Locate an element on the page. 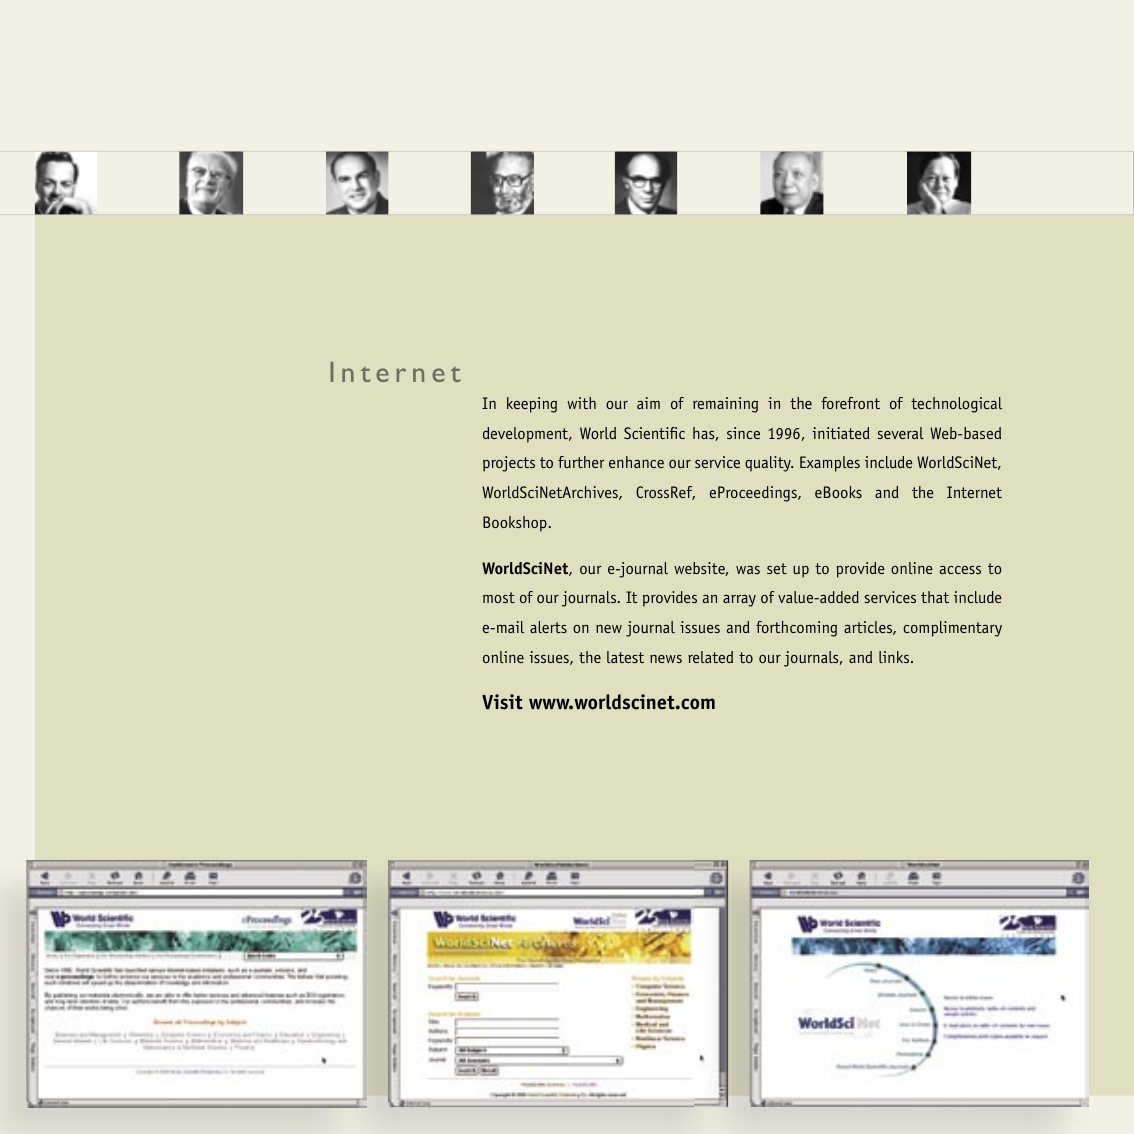 This image has height=1134, width=1134. array is located at coordinates (739, 601).
